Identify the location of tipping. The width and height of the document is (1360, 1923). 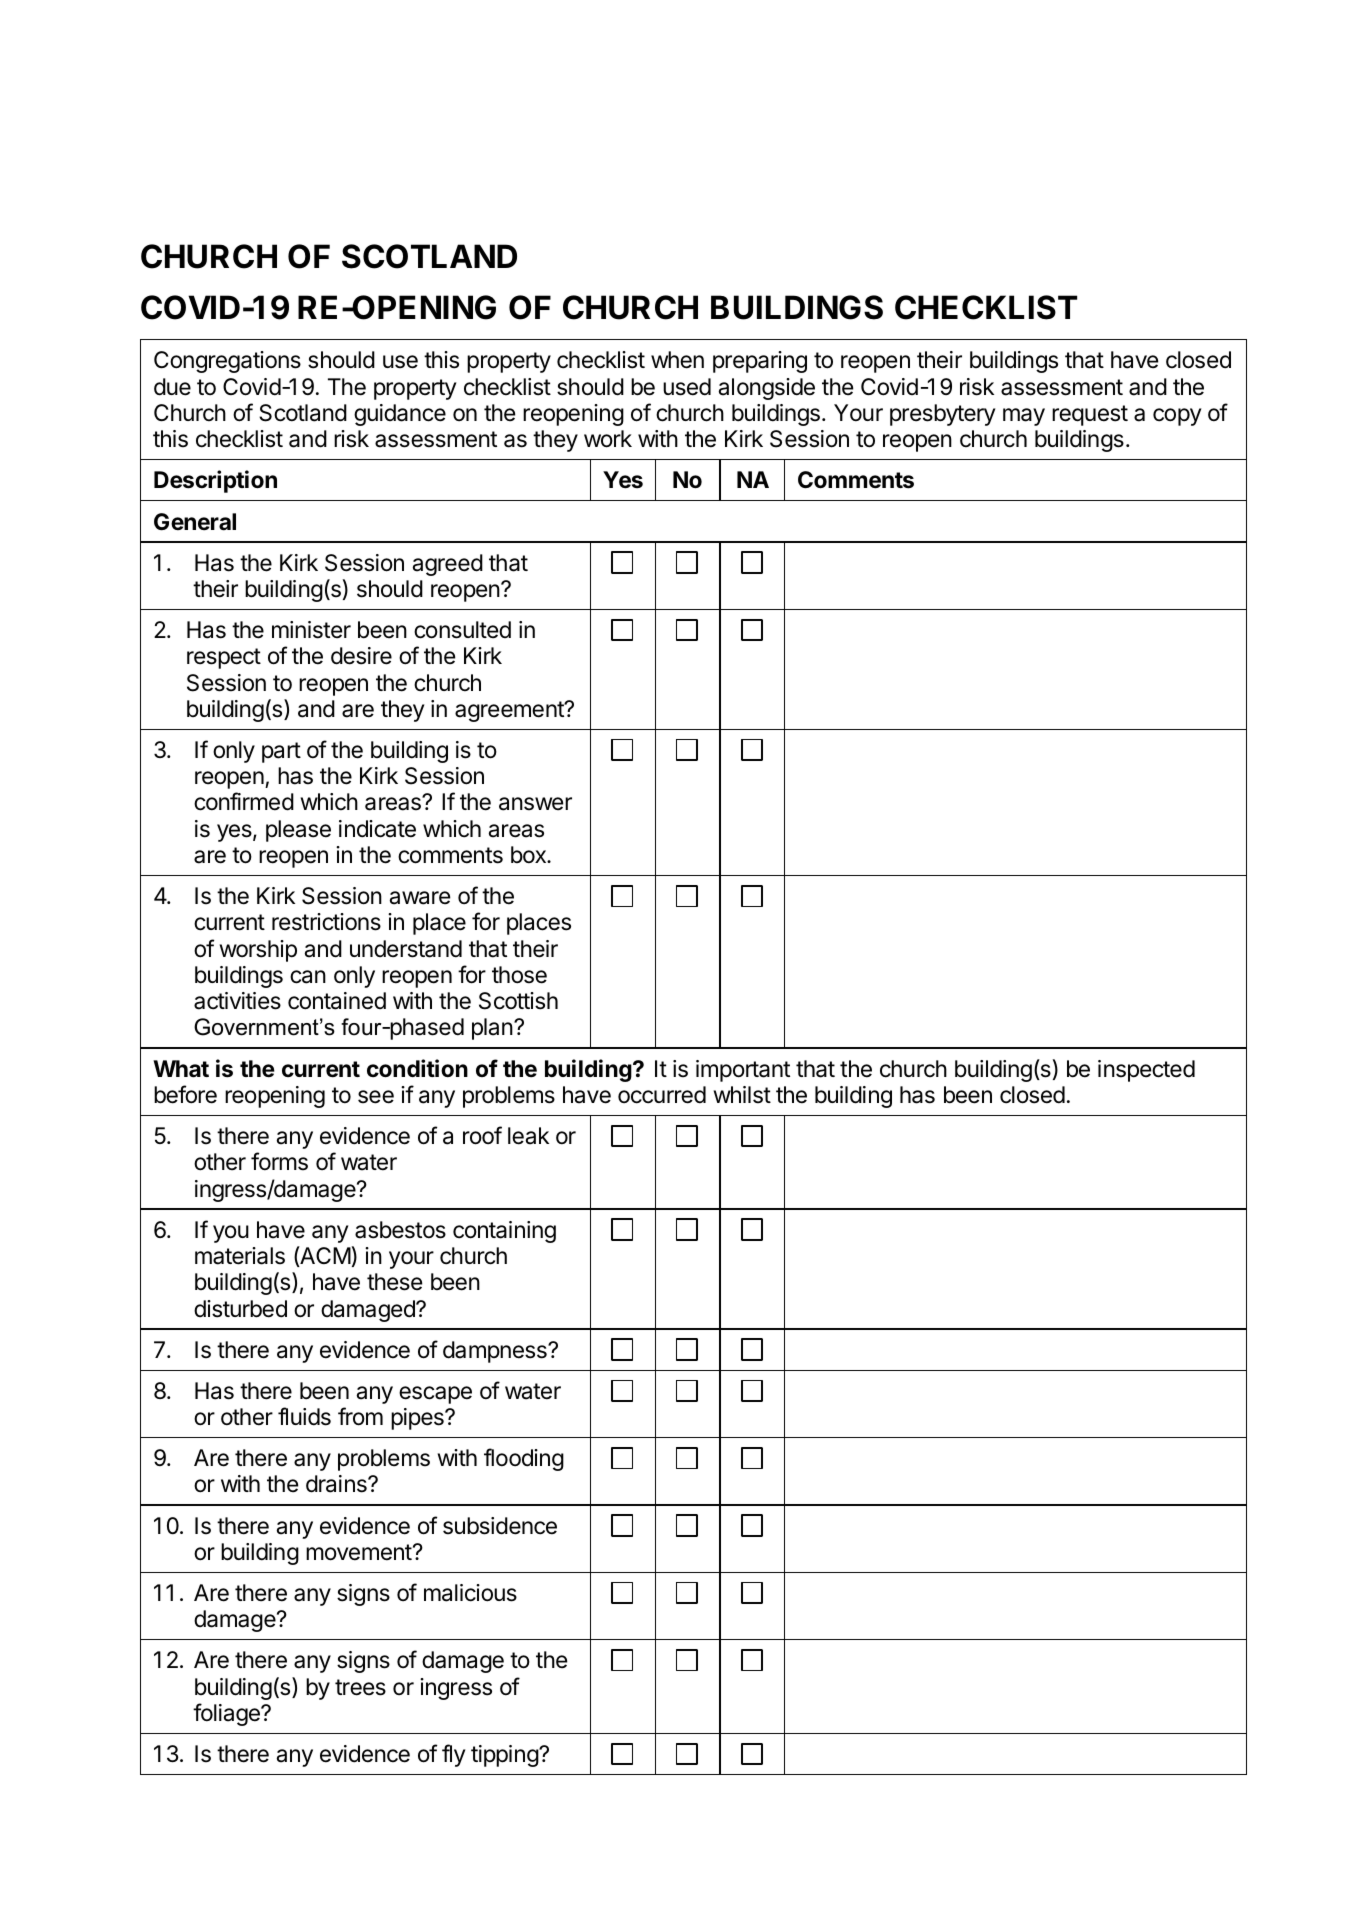
(505, 1756).
